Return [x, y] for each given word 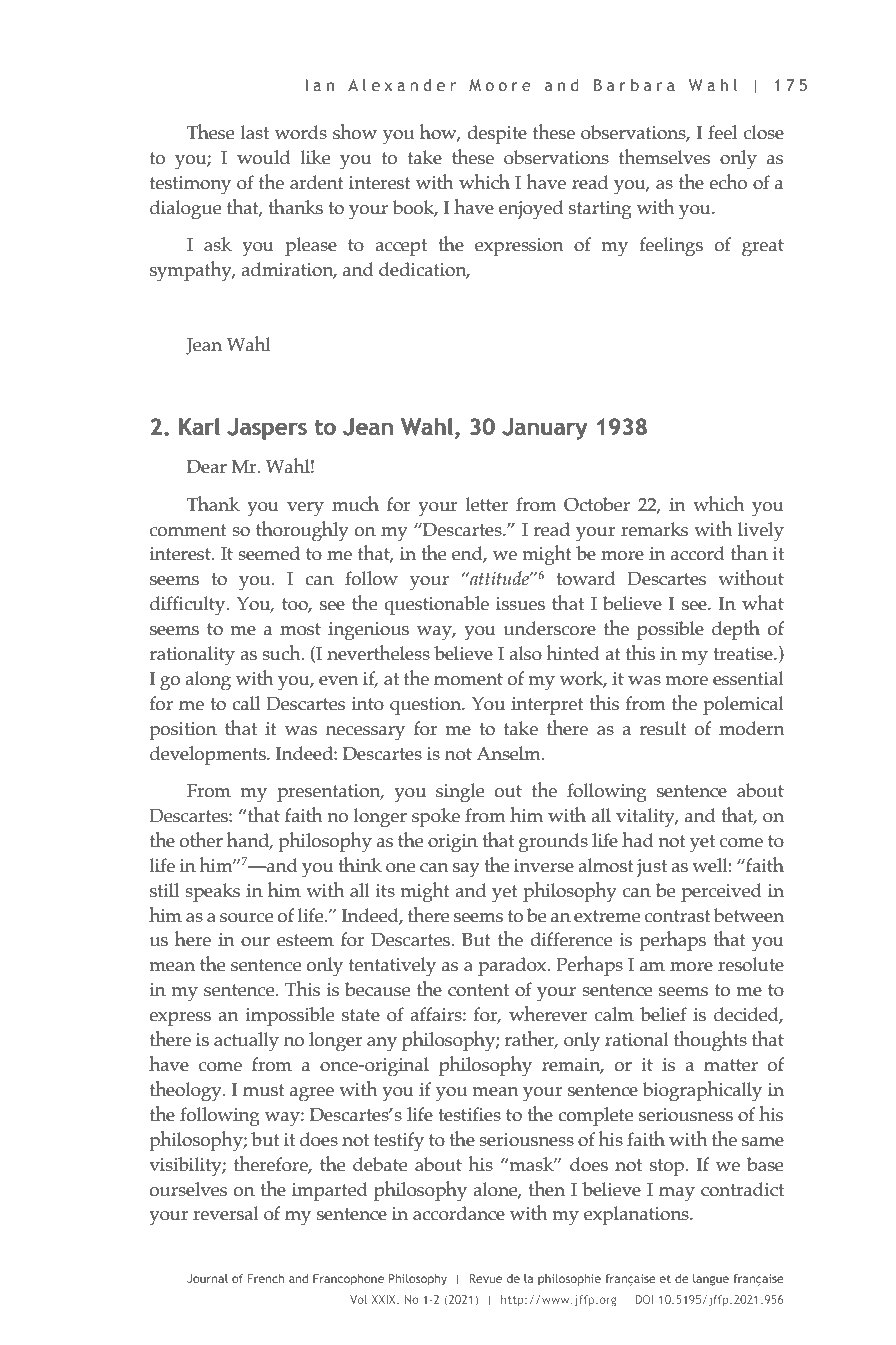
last [255, 132]
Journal [207, 1278]
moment [468, 679]
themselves [664, 157]
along [208, 681]
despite [497, 134]
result [663, 728]
